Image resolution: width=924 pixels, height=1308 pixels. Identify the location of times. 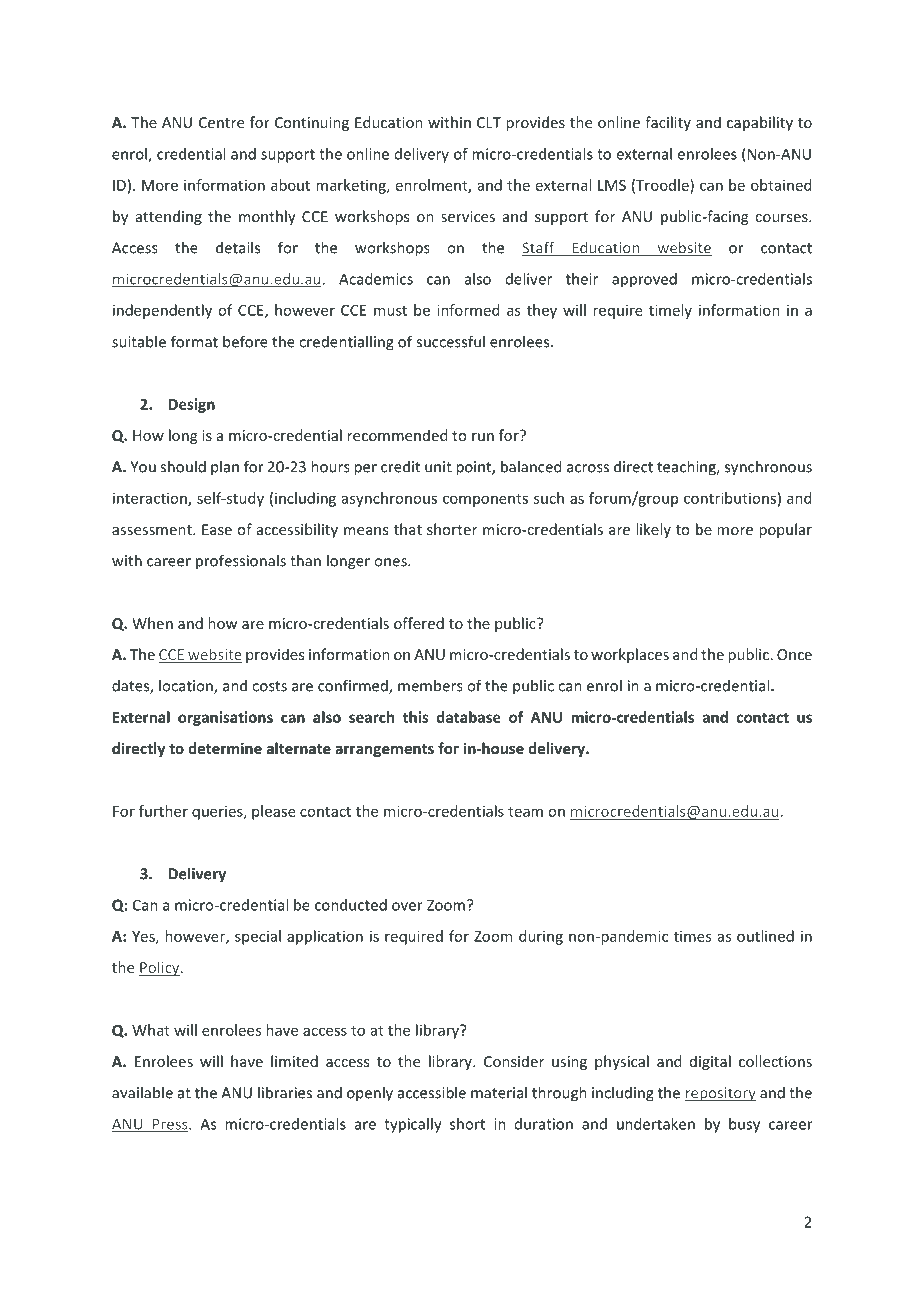
(692, 936).
